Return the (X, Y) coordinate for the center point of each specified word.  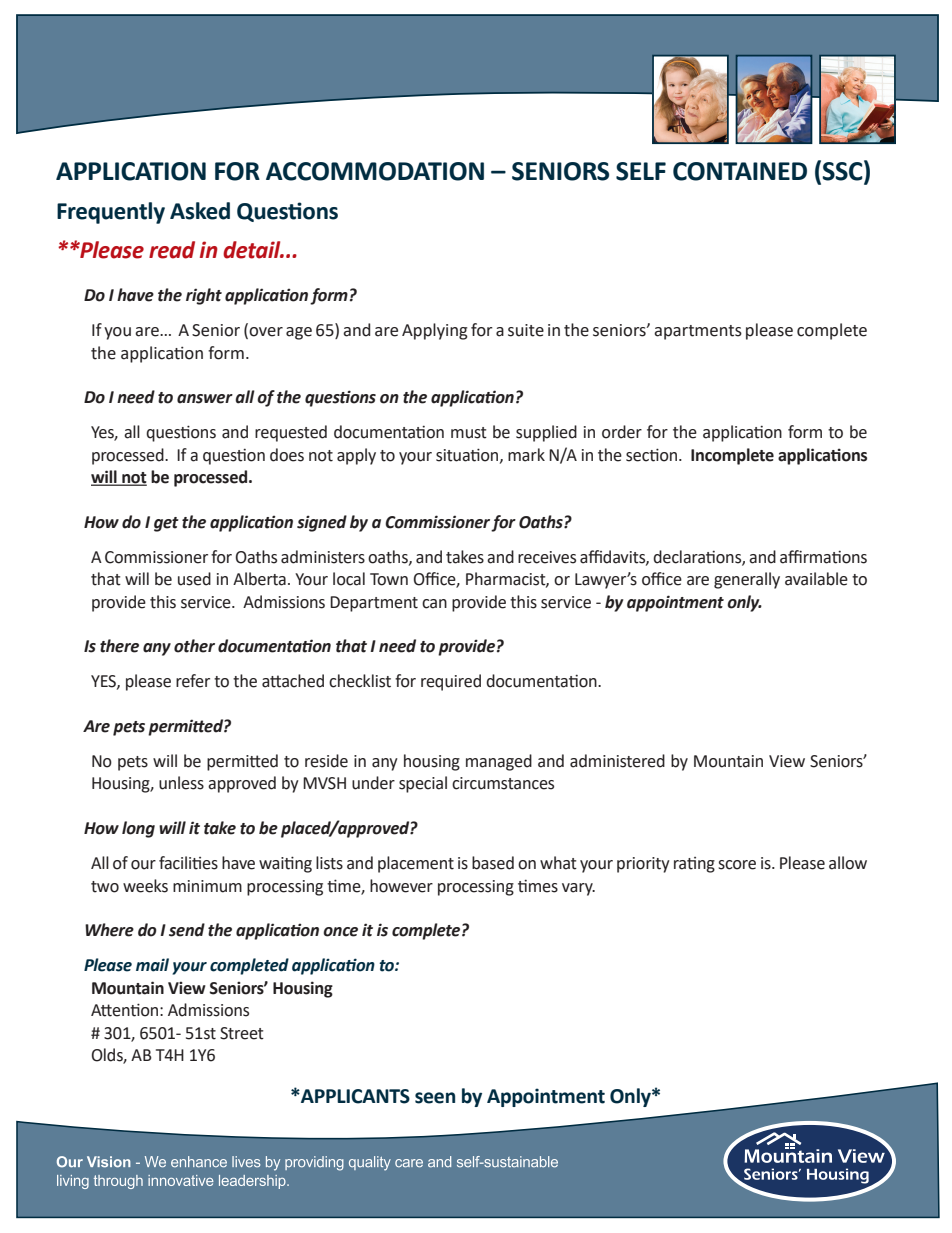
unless (181, 783)
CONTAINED (740, 171)
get (166, 524)
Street (242, 1033)
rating (694, 865)
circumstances (503, 783)
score (737, 865)
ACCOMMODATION (375, 171)
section (653, 455)
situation (468, 455)
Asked (200, 211)
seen (435, 1098)
